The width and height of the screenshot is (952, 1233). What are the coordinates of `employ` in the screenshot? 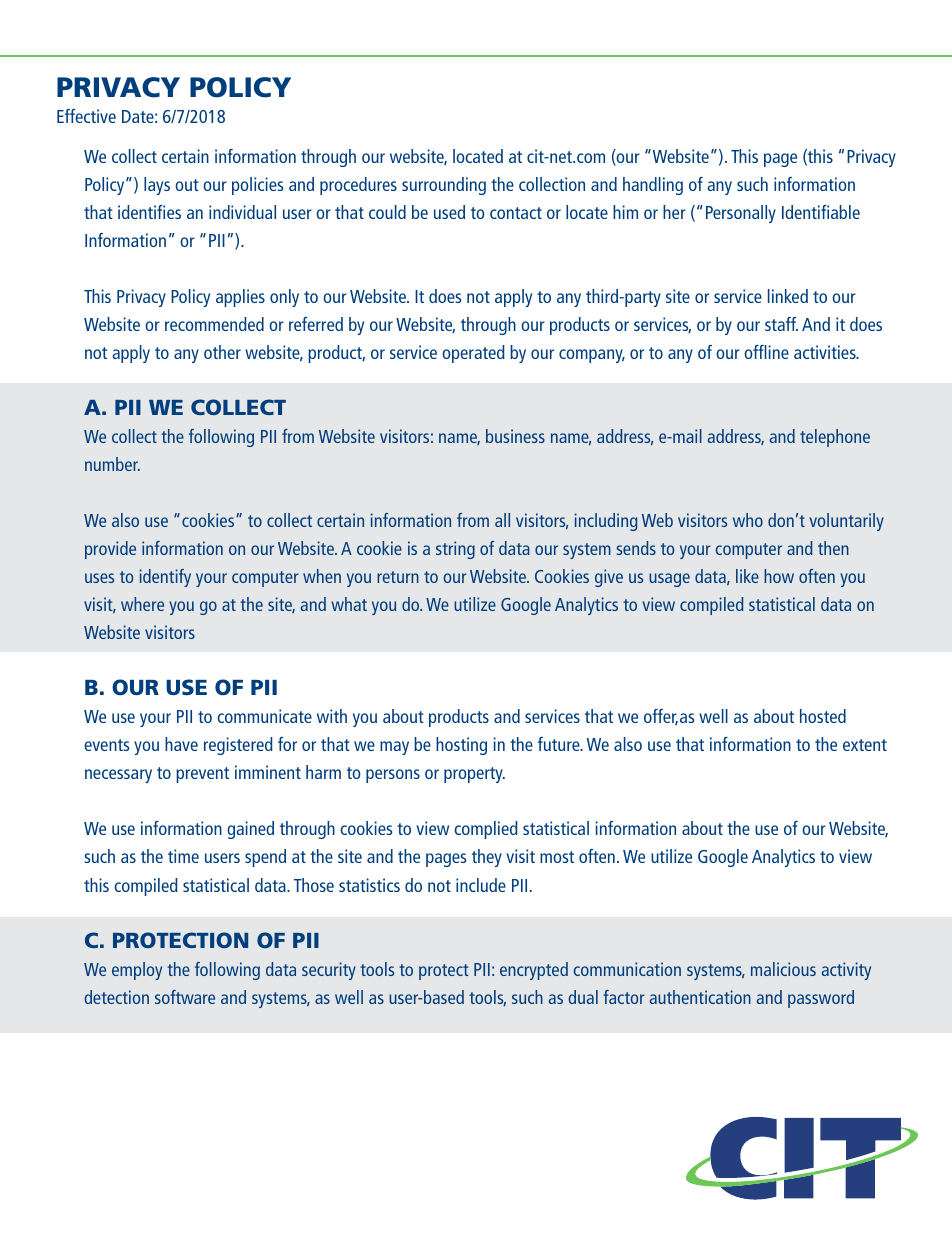 It's located at (137, 971).
